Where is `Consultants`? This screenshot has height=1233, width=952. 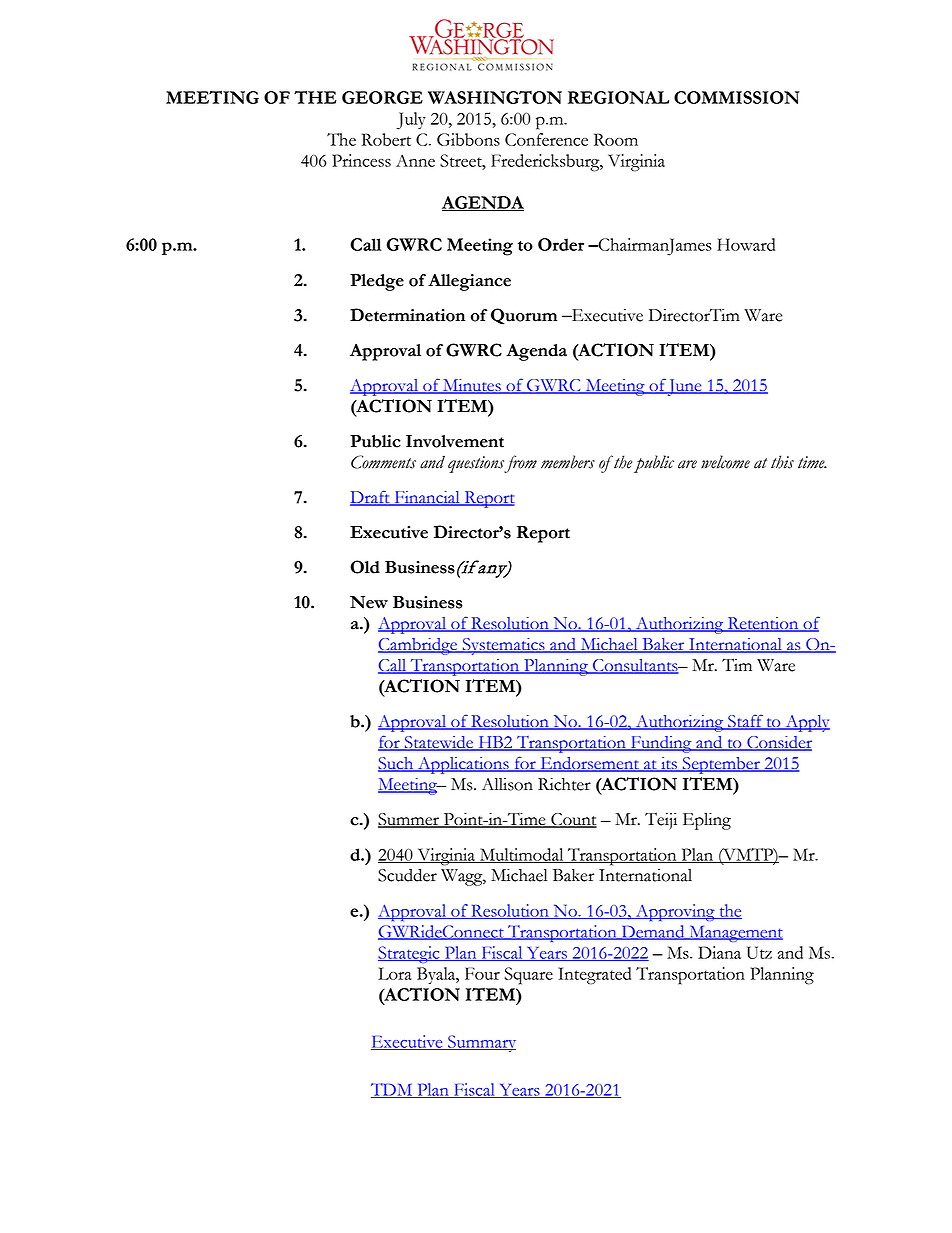 Consultants is located at coordinates (635, 666).
